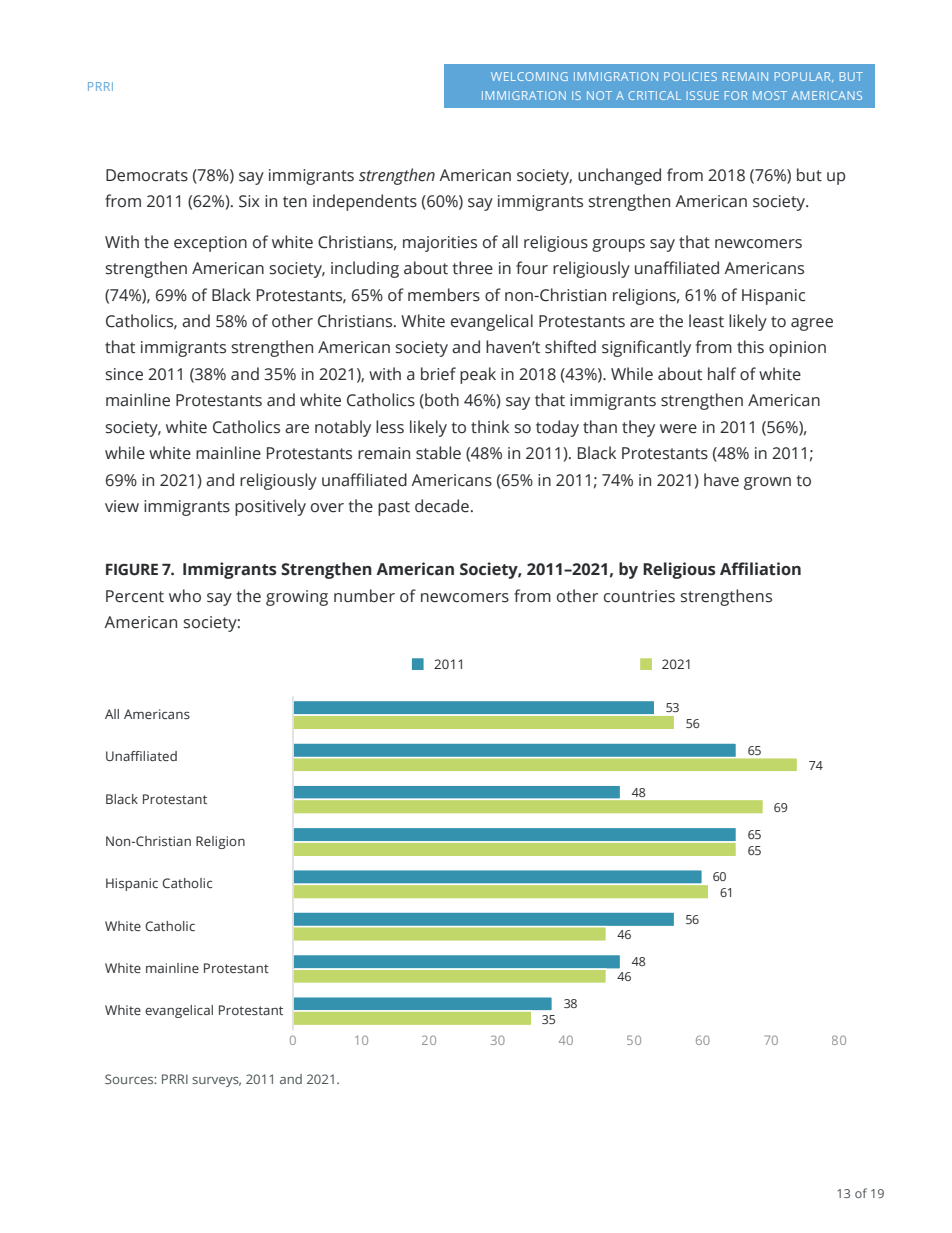 The image size is (952, 1233). Describe the element at coordinates (529, 76) in the screenshot. I see `WELCOMING` at that location.
